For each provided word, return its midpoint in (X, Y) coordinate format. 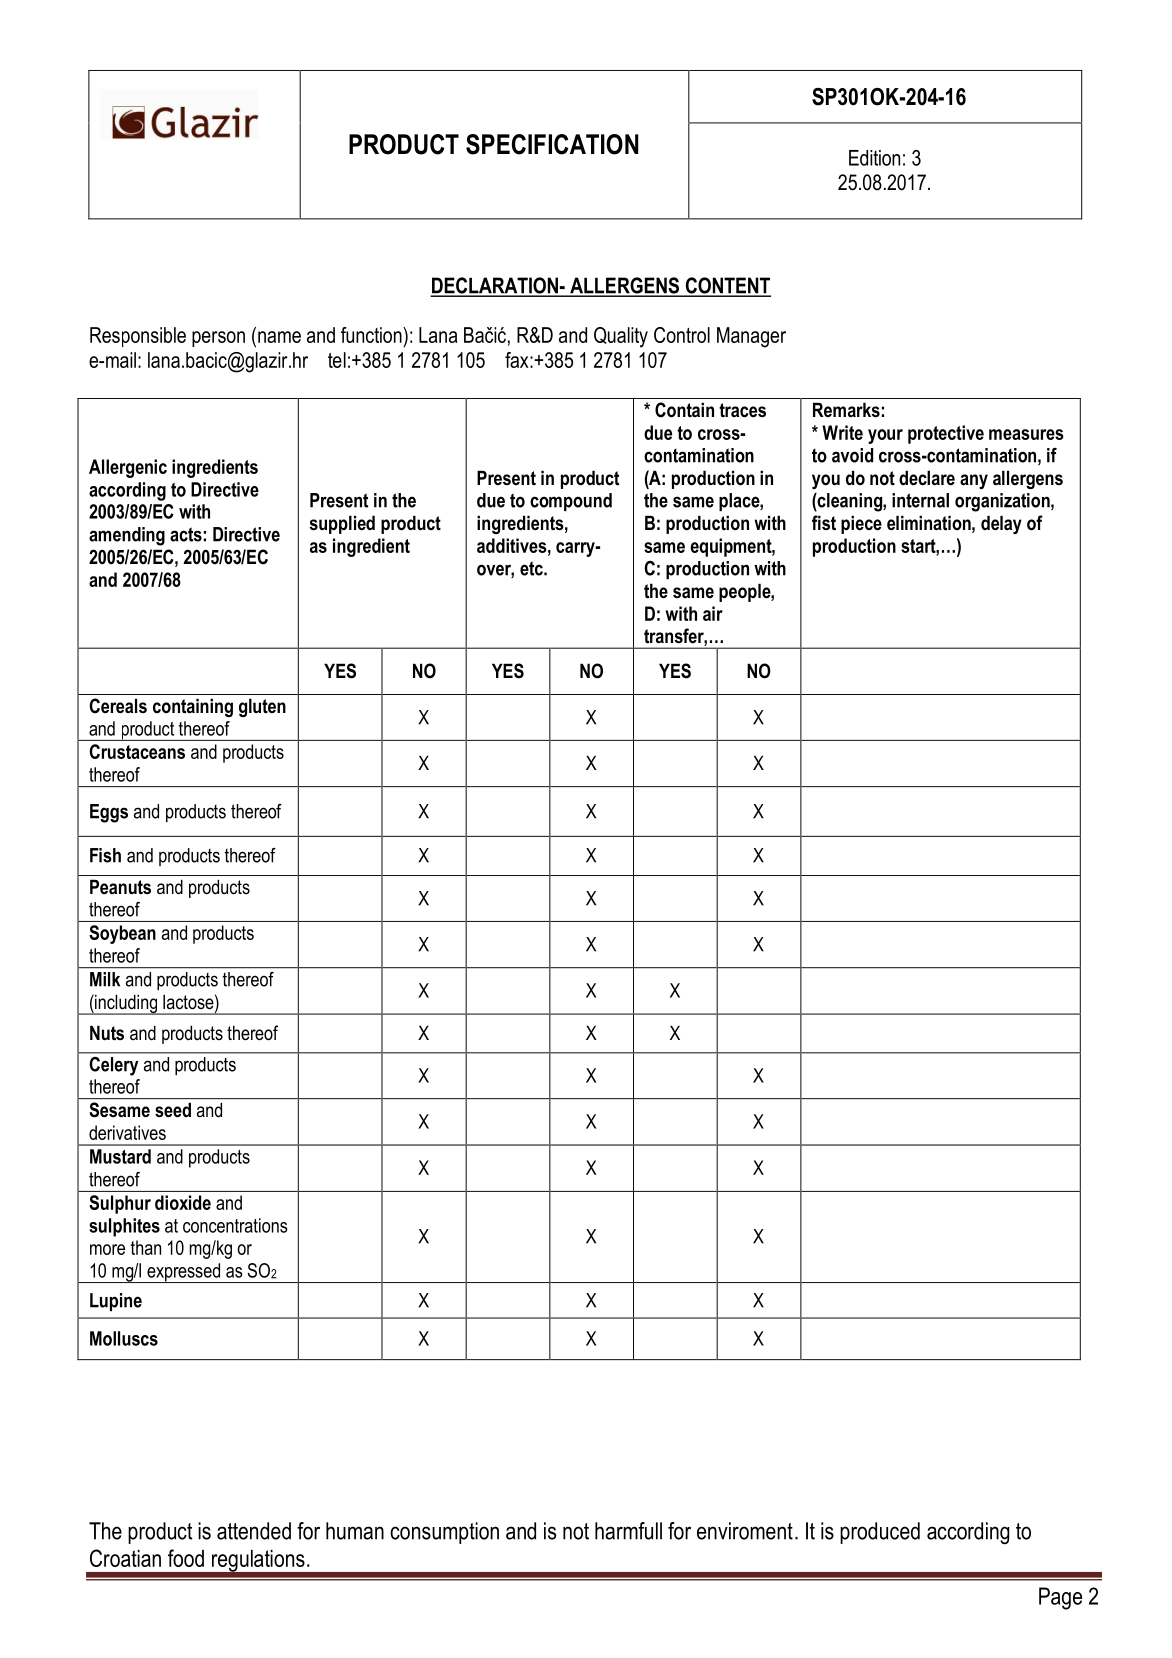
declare (927, 478)
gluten (262, 707)
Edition (874, 158)
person (218, 339)
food (186, 1558)
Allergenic (128, 468)
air (713, 613)
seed (173, 1110)
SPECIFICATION (552, 144)
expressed (183, 1273)
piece (861, 524)
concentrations (235, 1225)
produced (880, 1533)
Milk (105, 979)
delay (1001, 524)
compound (571, 502)
